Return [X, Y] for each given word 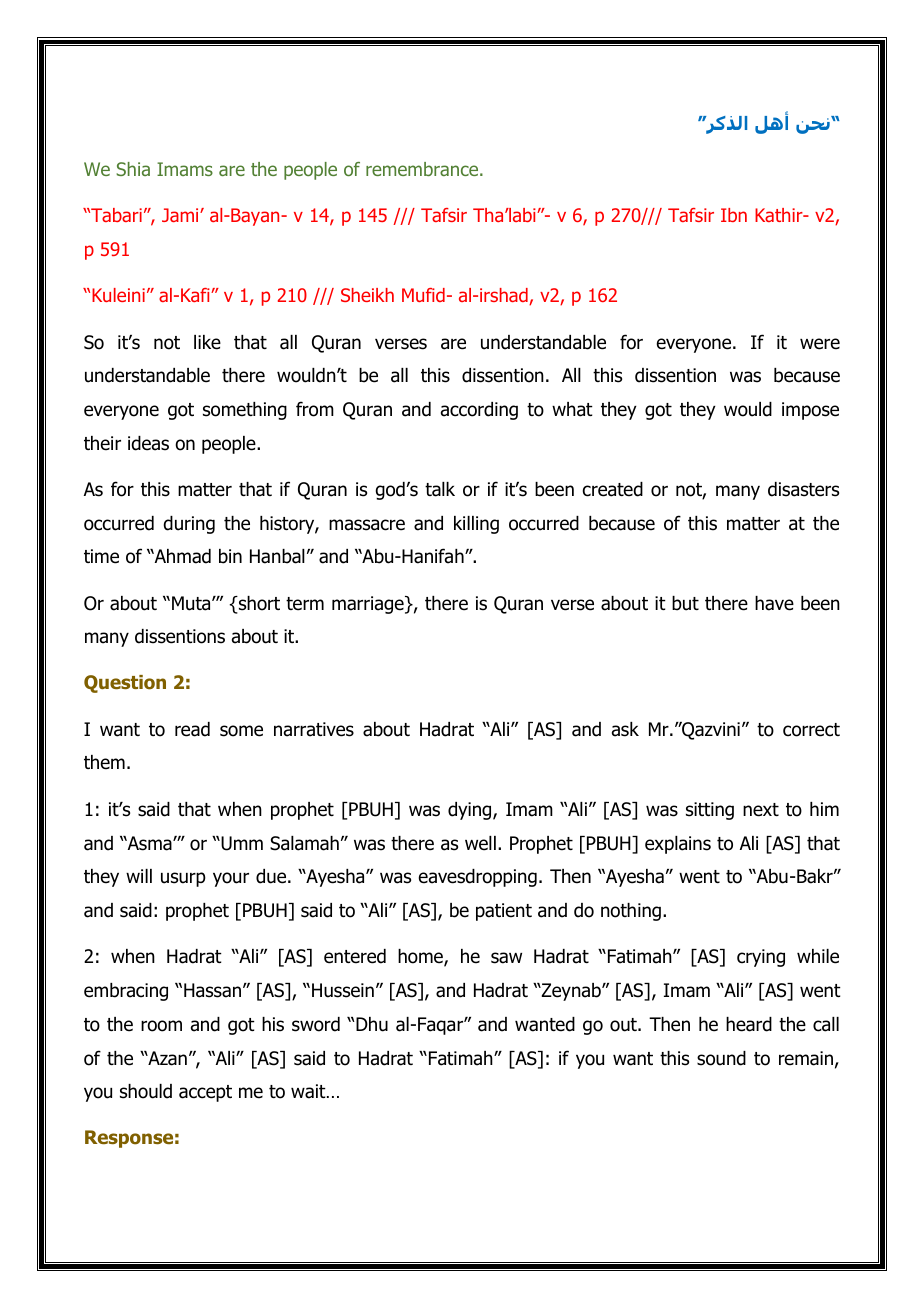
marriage [369, 605]
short [258, 604]
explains [678, 845]
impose [810, 411]
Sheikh [367, 295]
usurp [183, 879]
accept [205, 1093]
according [479, 411]
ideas [148, 443]
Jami [181, 215]
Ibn [734, 215]
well [480, 843]
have [774, 603]
